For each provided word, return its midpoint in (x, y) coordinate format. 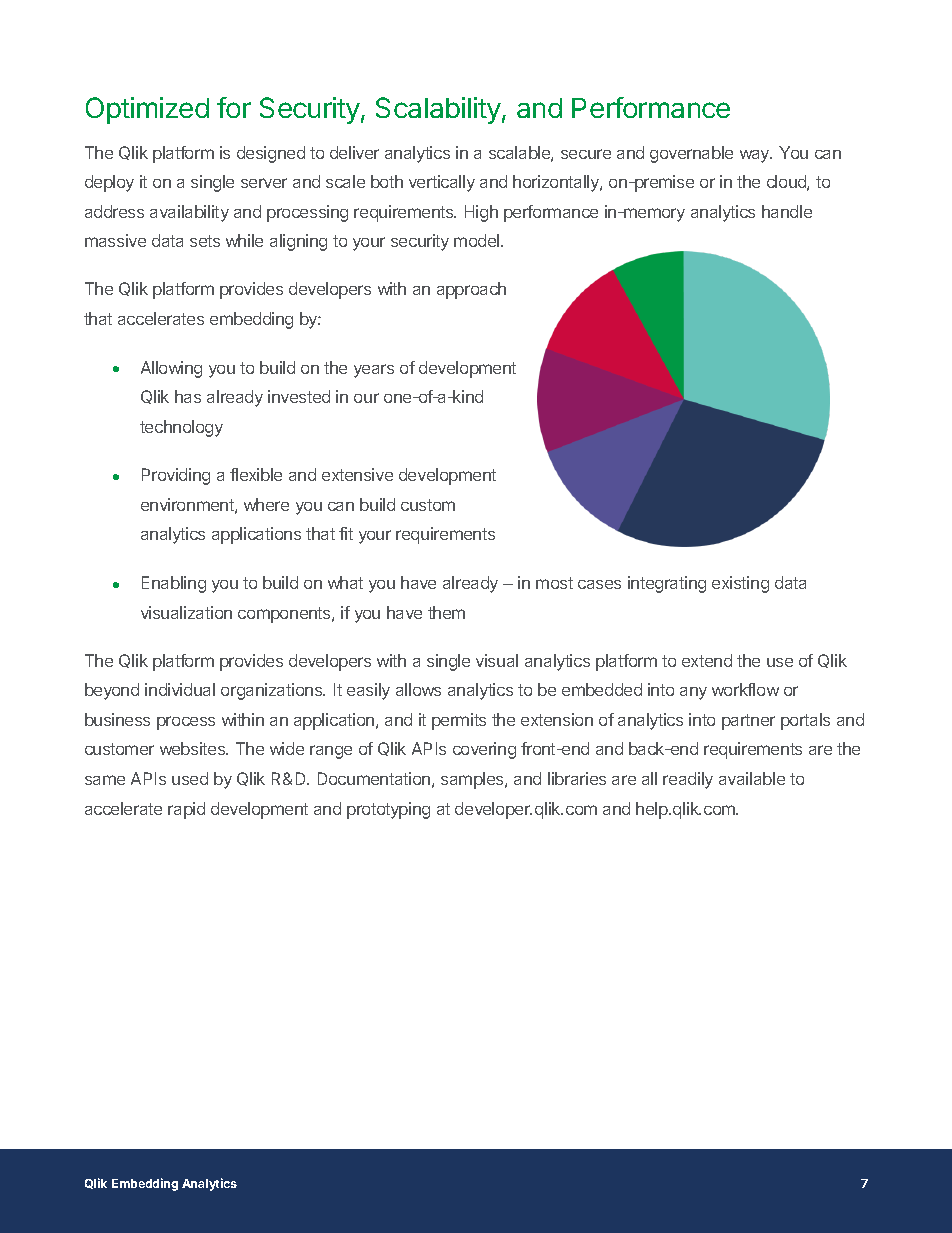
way (756, 156)
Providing (176, 476)
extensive (357, 474)
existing (740, 584)
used (190, 778)
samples (473, 780)
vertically (442, 183)
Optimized (147, 110)
